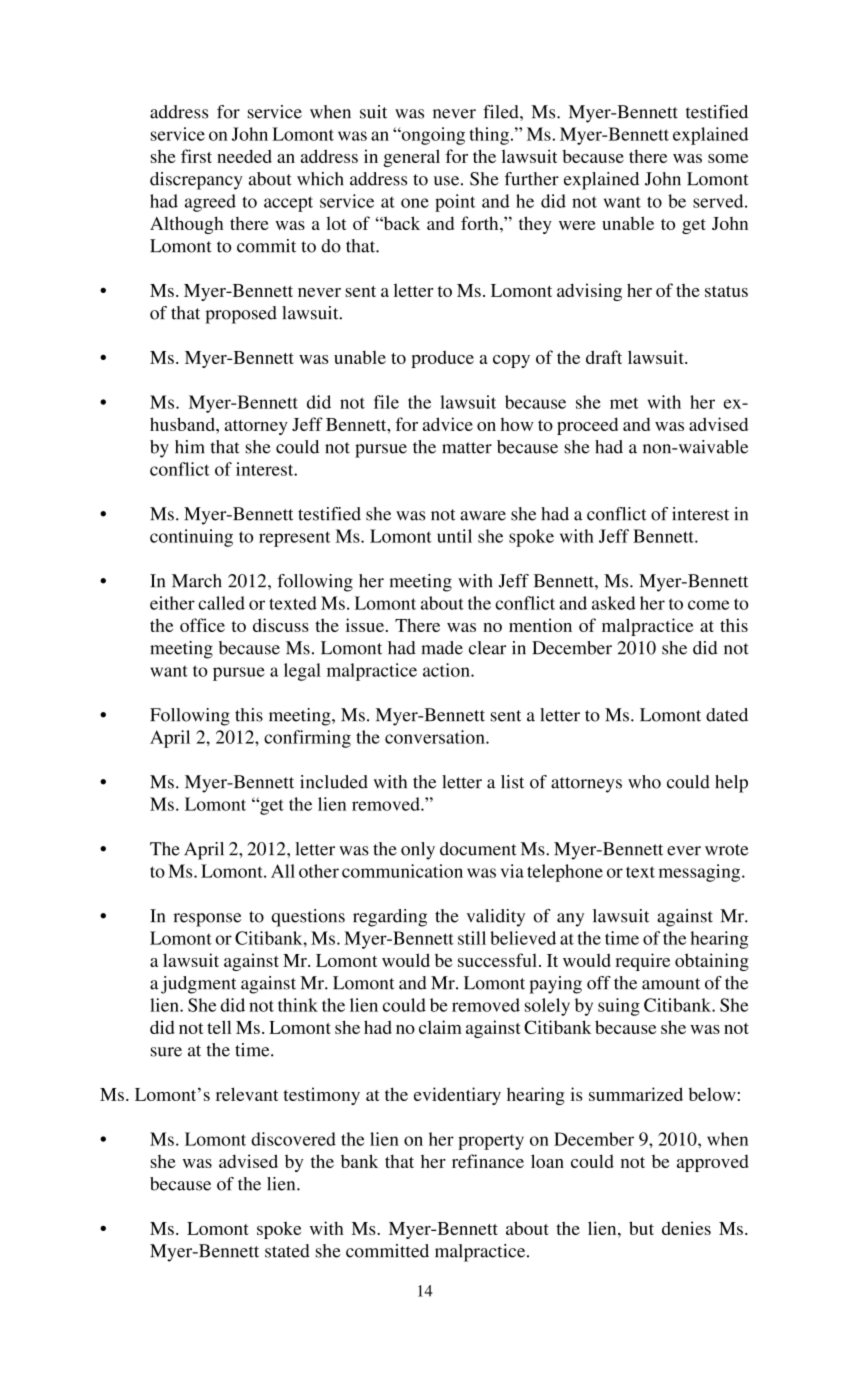 Image resolution: width=849 pixels, height=1400 pixels. What do you see at coordinates (643, 962) in the page?
I see `require` at bounding box center [643, 962].
